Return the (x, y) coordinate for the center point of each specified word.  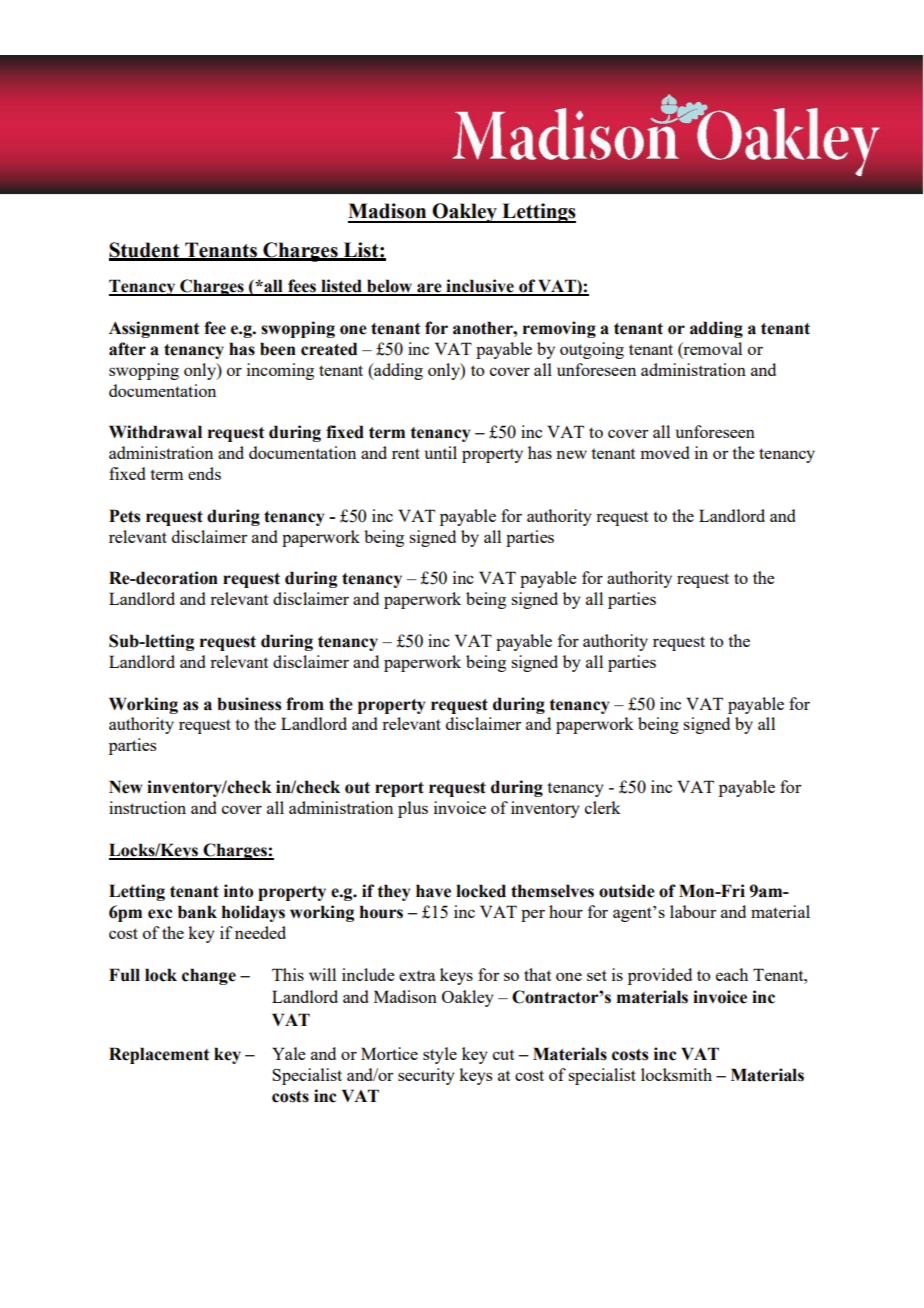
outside (627, 891)
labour (693, 911)
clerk (603, 807)
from (305, 704)
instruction (147, 807)
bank (197, 912)
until (441, 452)
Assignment (154, 329)
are (429, 289)
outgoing (592, 350)
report (399, 789)
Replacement (159, 1055)
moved (664, 452)
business (249, 704)
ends (204, 473)
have (433, 891)
